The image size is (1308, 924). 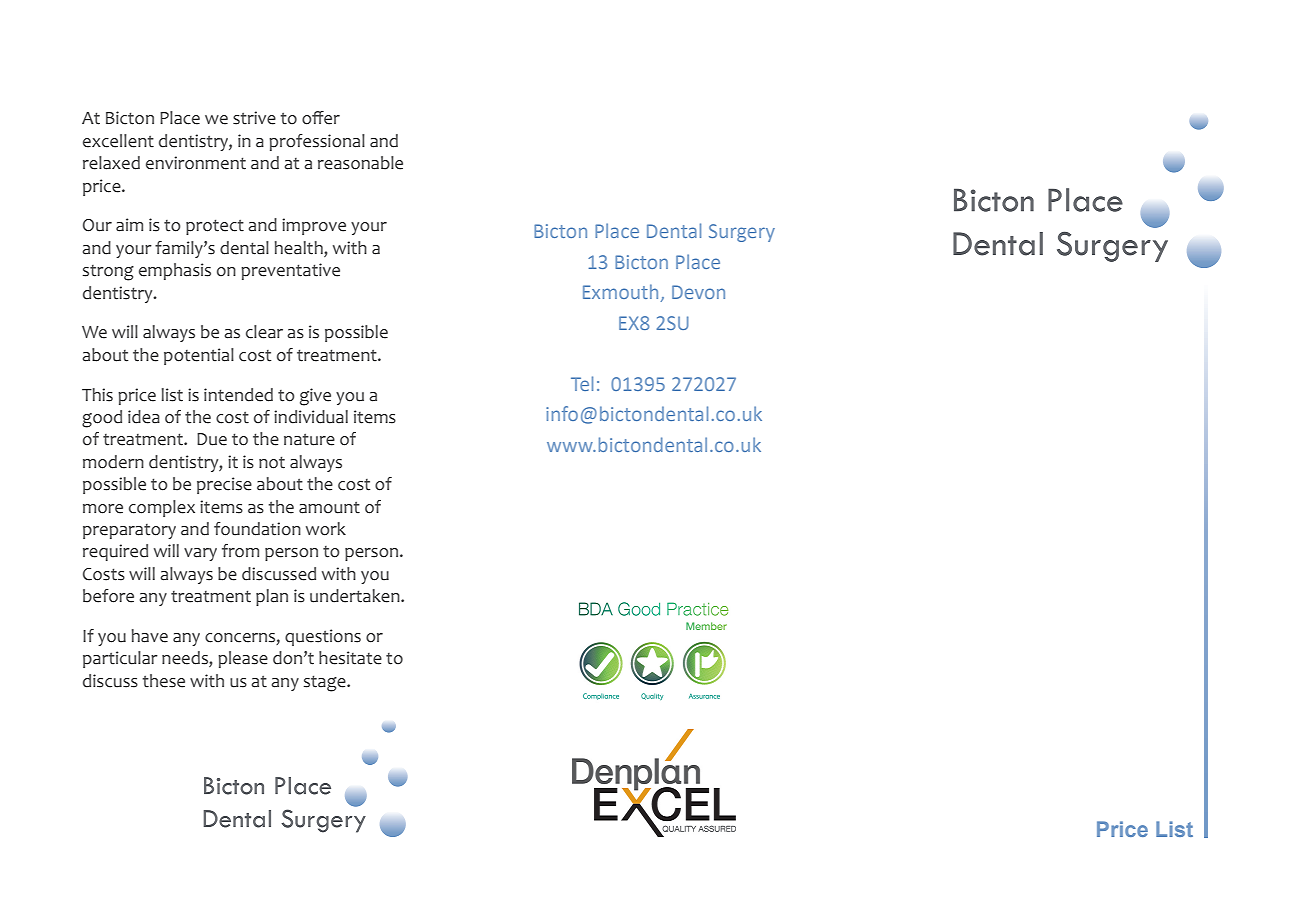 I want to click on excellent, so click(x=118, y=141).
